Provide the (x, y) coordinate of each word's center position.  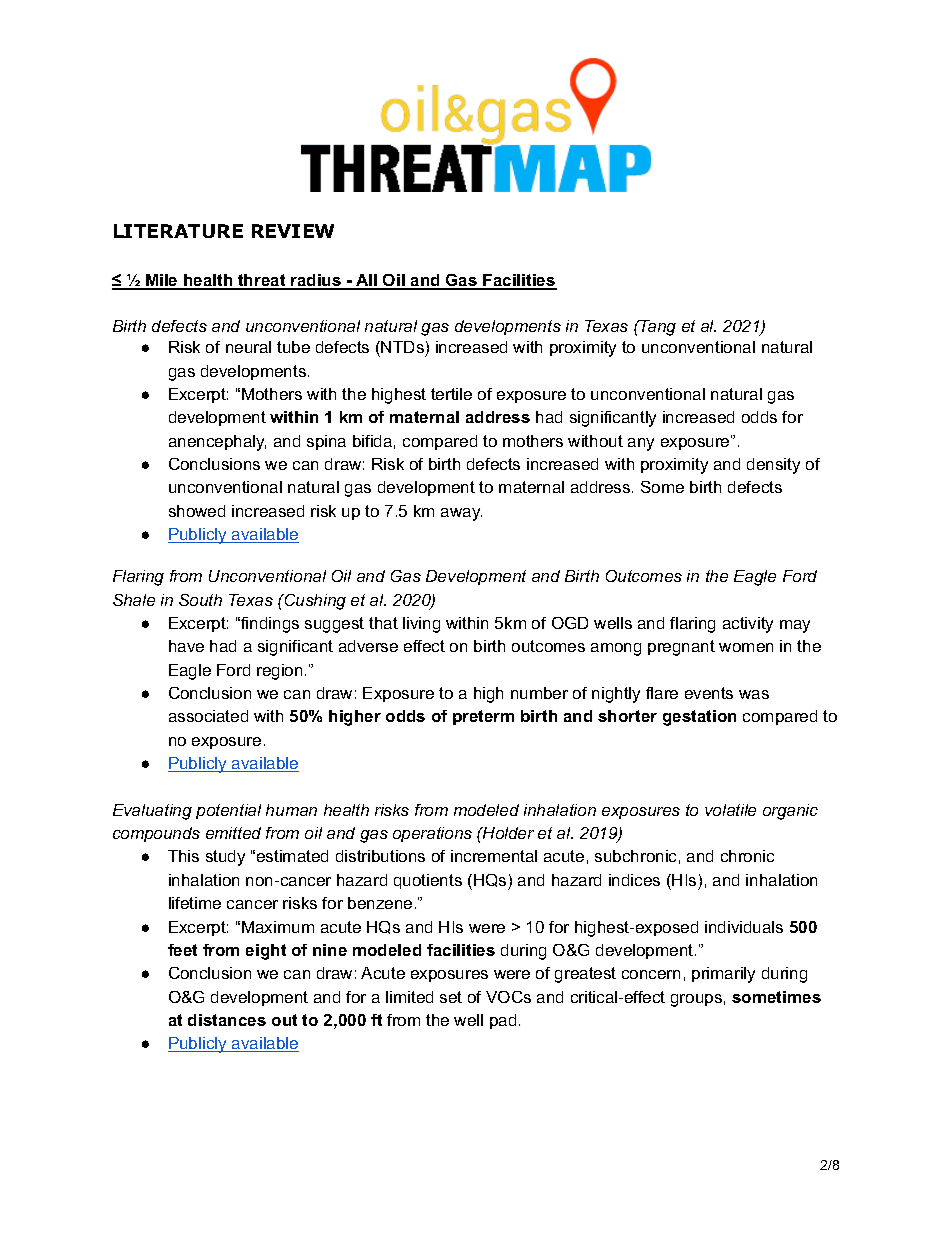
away (461, 514)
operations (432, 834)
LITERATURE (178, 231)
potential (228, 811)
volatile (730, 810)
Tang (657, 328)
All (367, 281)
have (186, 646)
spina (326, 442)
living (421, 625)
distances (227, 1020)
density (773, 466)
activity (748, 625)
